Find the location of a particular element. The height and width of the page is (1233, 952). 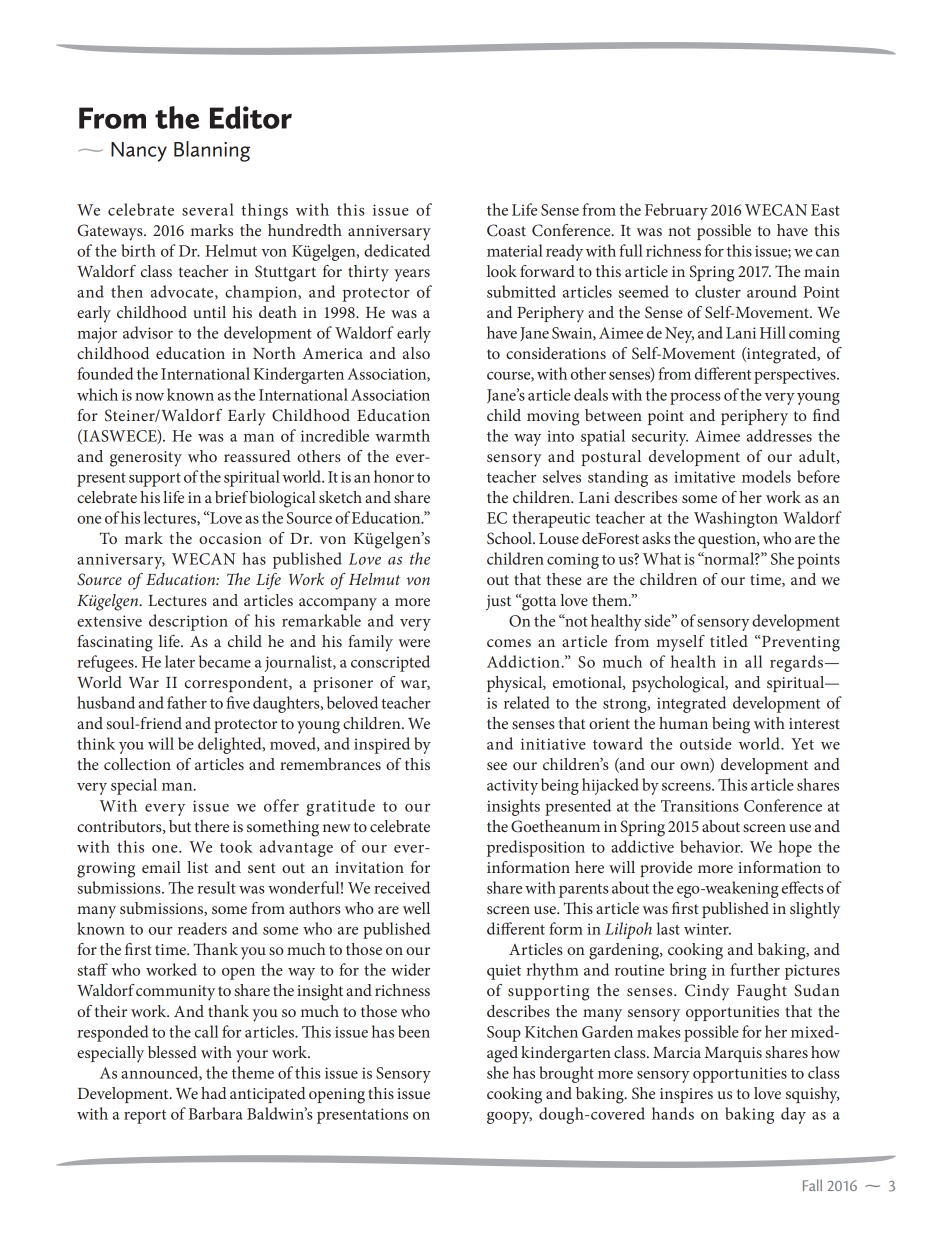

brought is located at coordinates (566, 1074).
